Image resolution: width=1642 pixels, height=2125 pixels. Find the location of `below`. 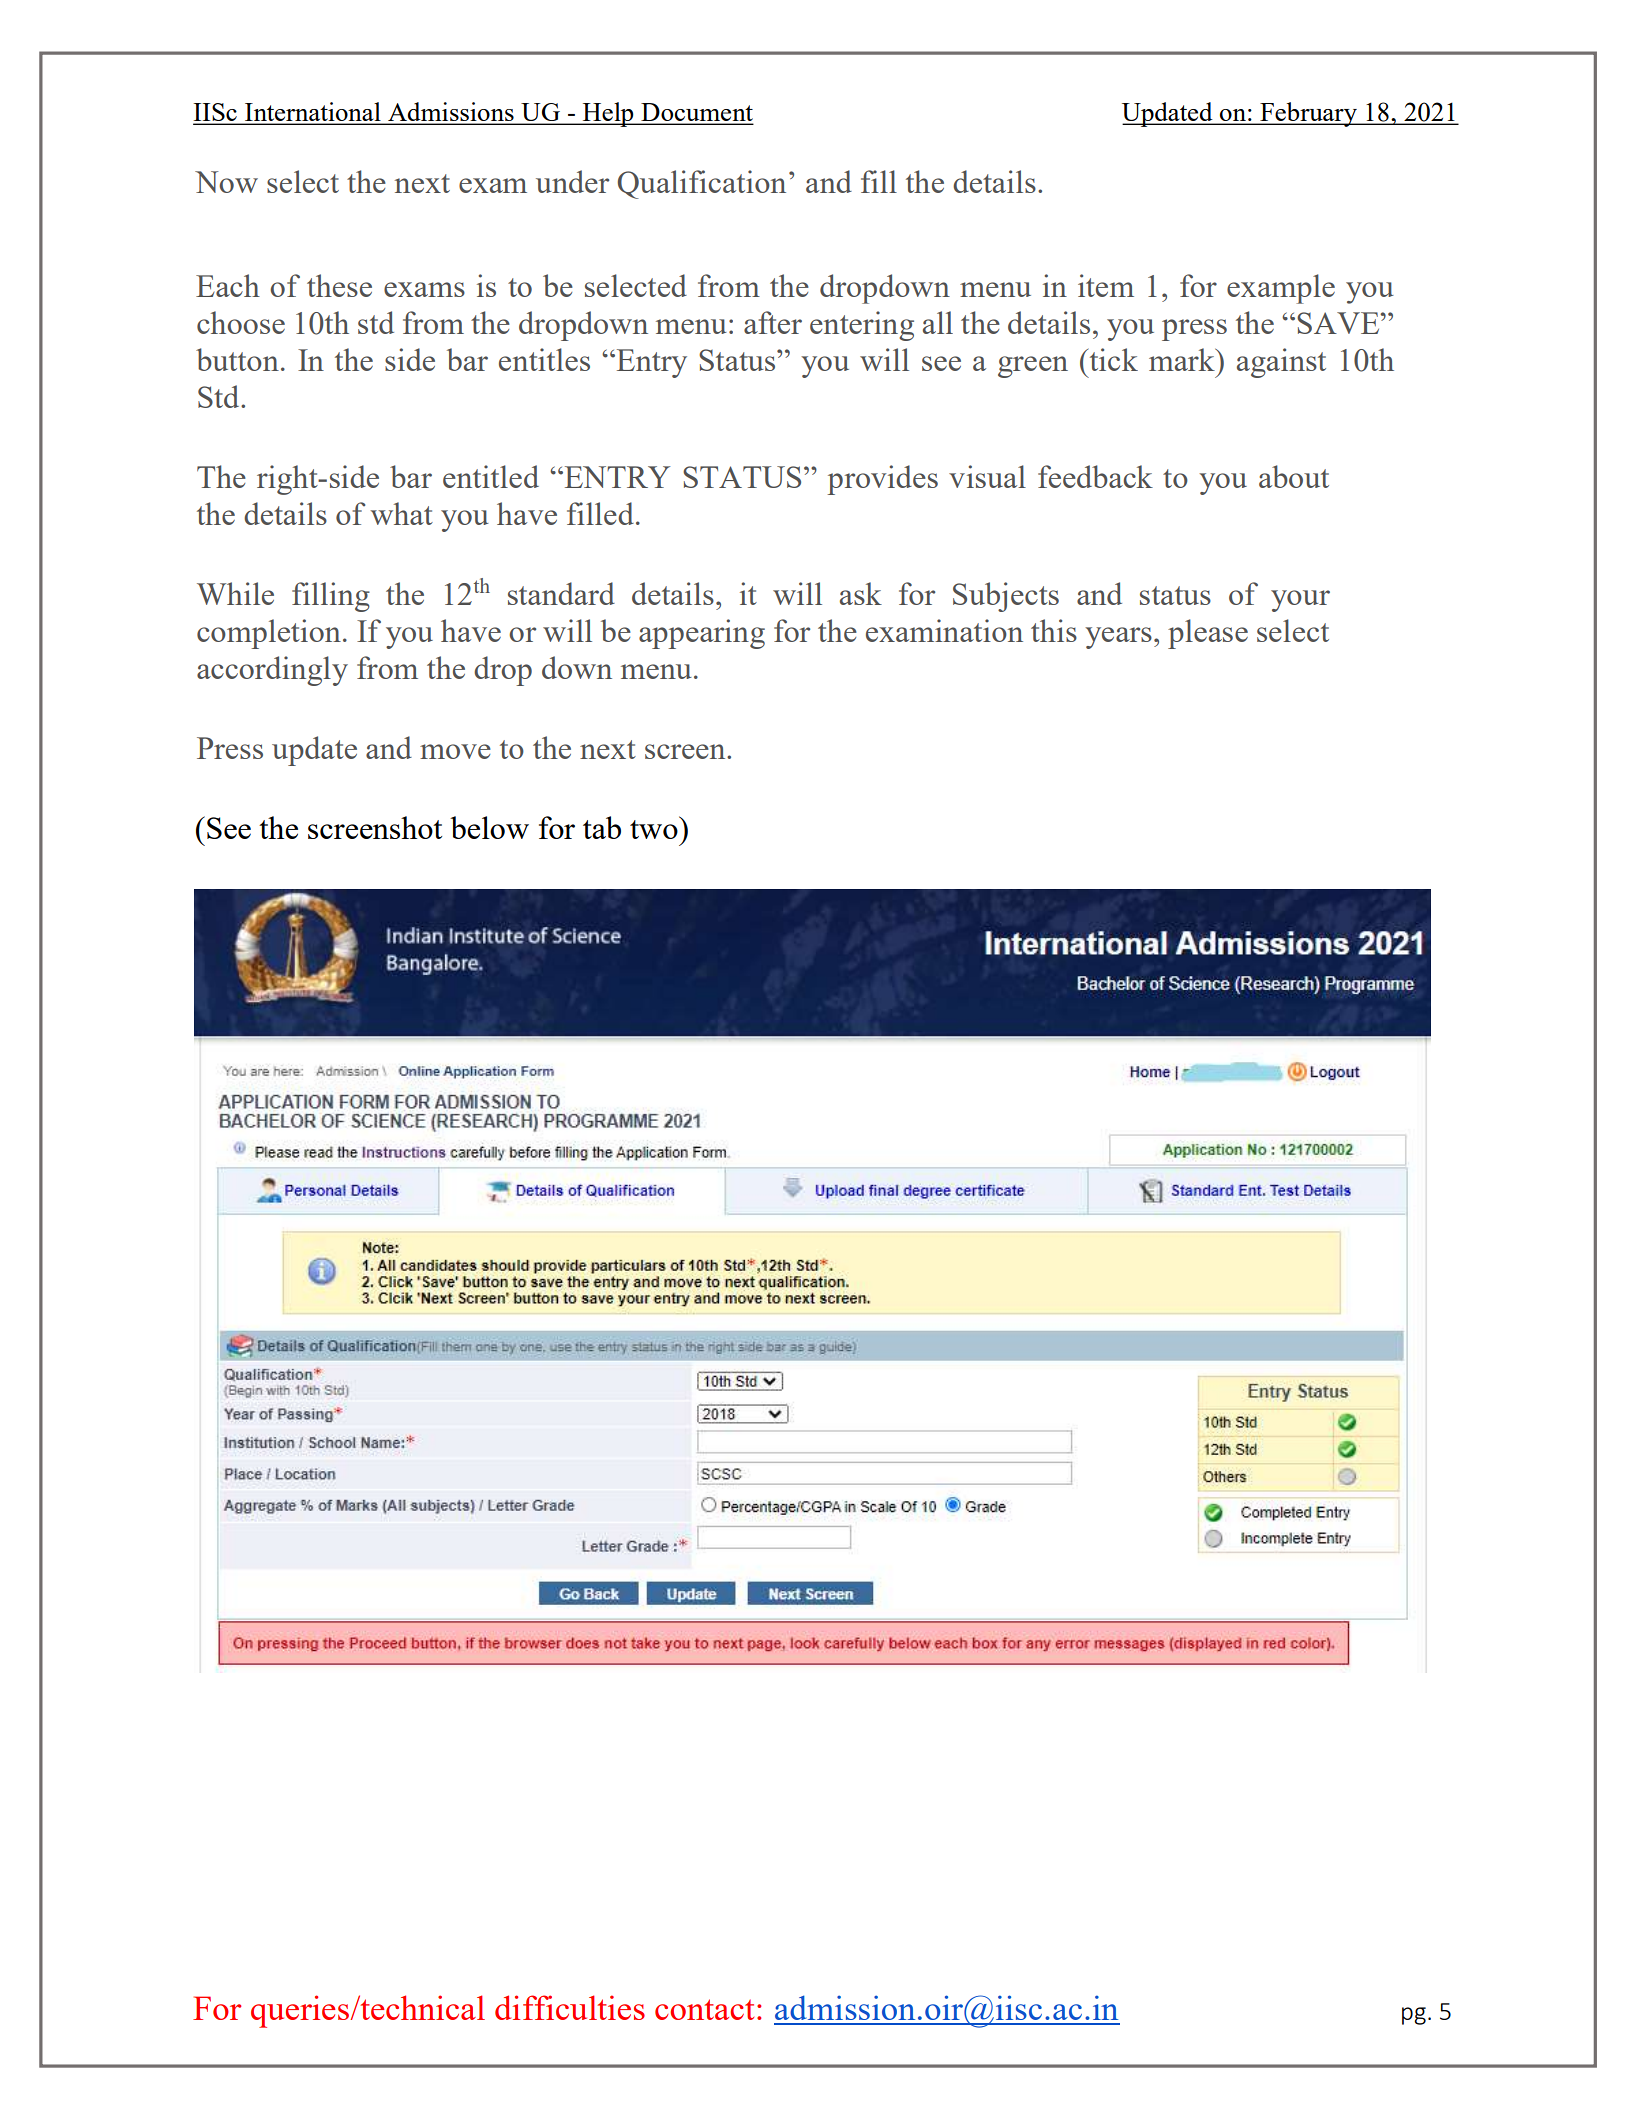

below is located at coordinates (489, 827).
